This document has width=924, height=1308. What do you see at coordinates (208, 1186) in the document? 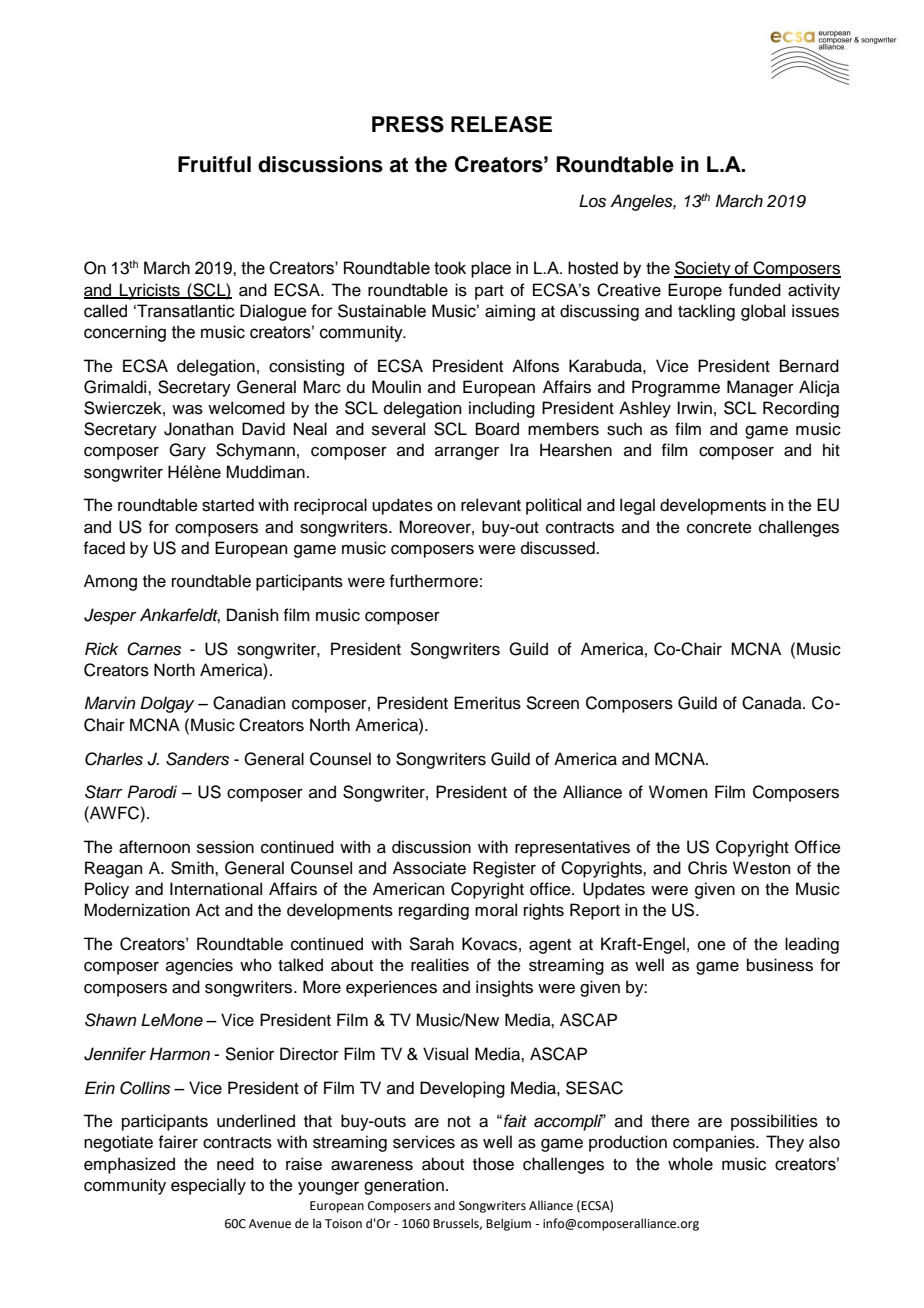
I see `especially` at bounding box center [208, 1186].
